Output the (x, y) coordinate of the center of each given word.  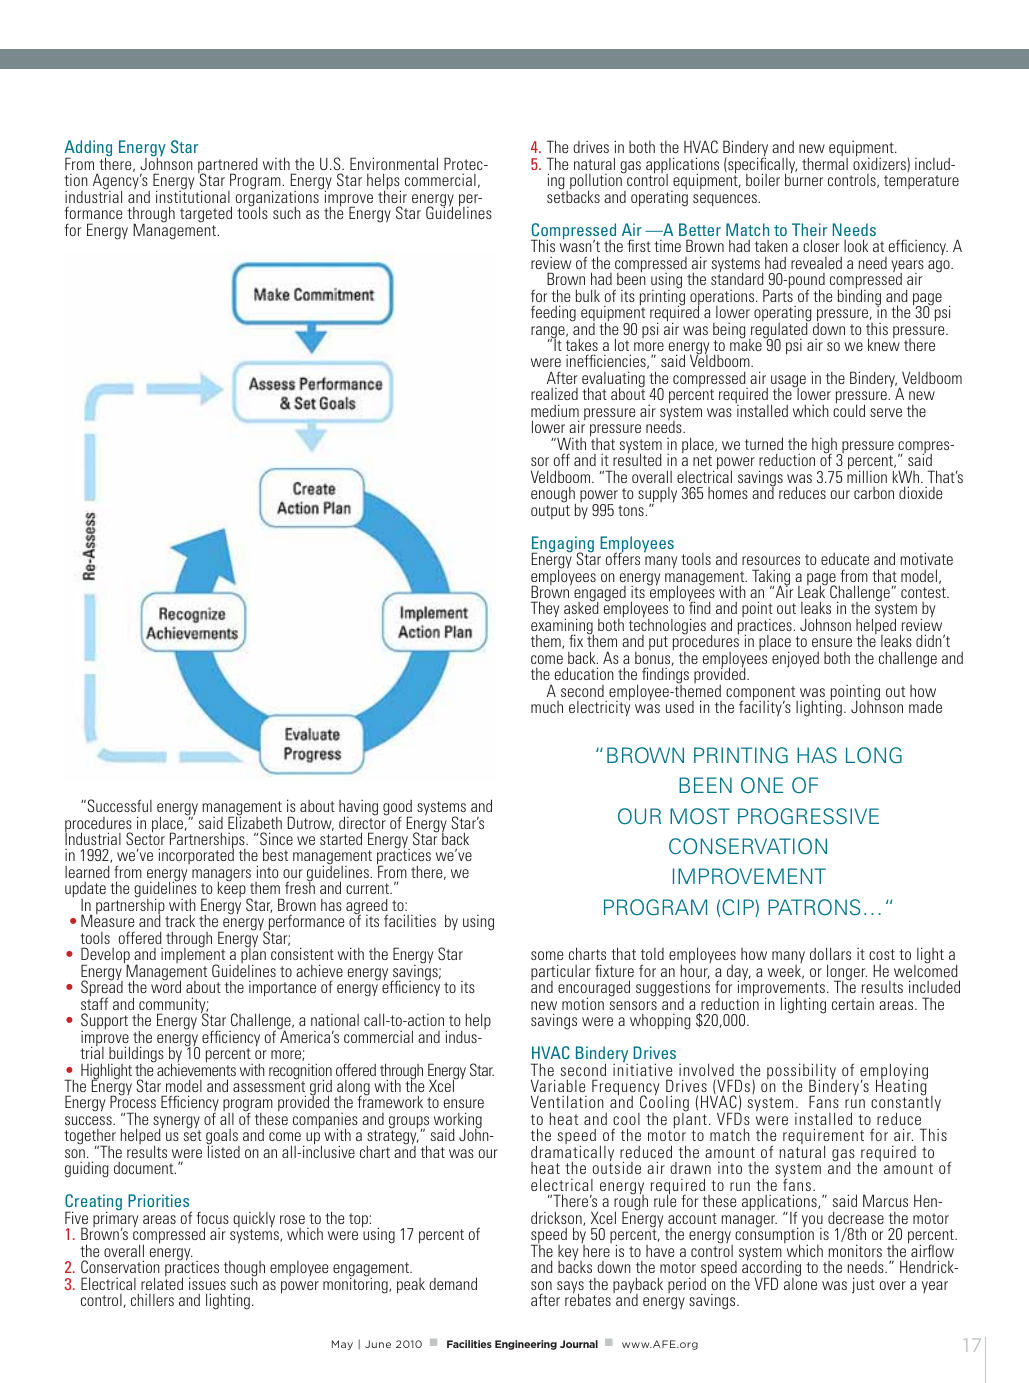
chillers (152, 1300)
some (547, 955)
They (545, 609)
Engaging (563, 545)
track (180, 920)
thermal (825, 164)
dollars (830, 953)
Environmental (394, 163)
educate (845, 559)
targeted (206, 214)
